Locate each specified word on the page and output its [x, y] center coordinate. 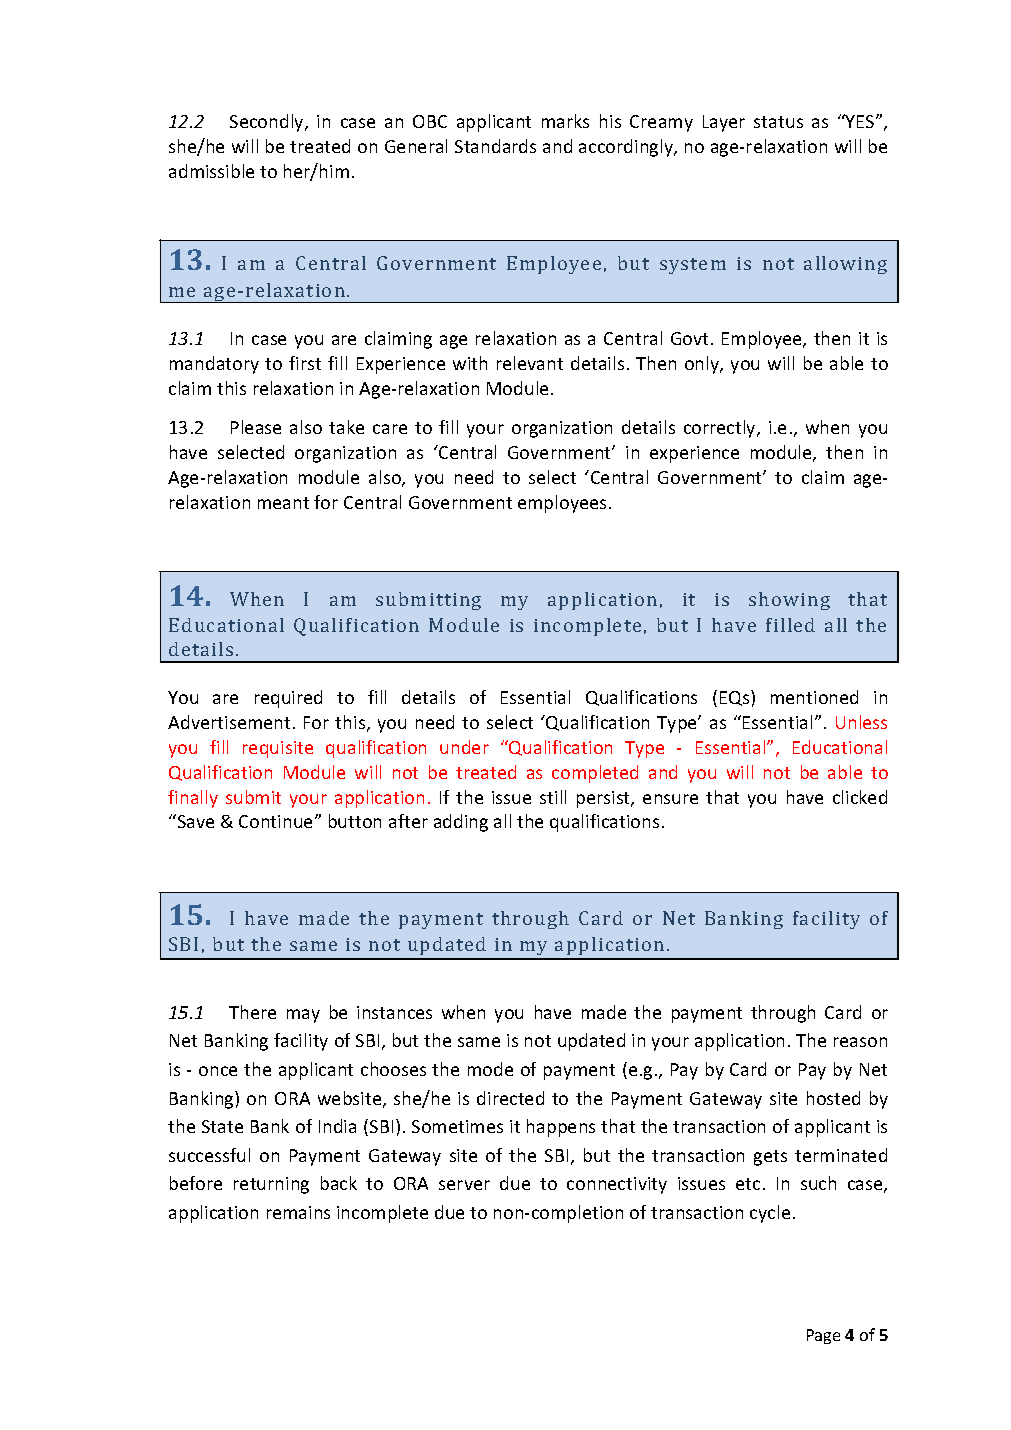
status [778, 122]
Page [823, 1336]
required [288, 699]
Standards [495, 146]
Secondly [268, 123]
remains [298, 1212]
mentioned [814, 697]
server [464, 1185]
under [464, 747]
